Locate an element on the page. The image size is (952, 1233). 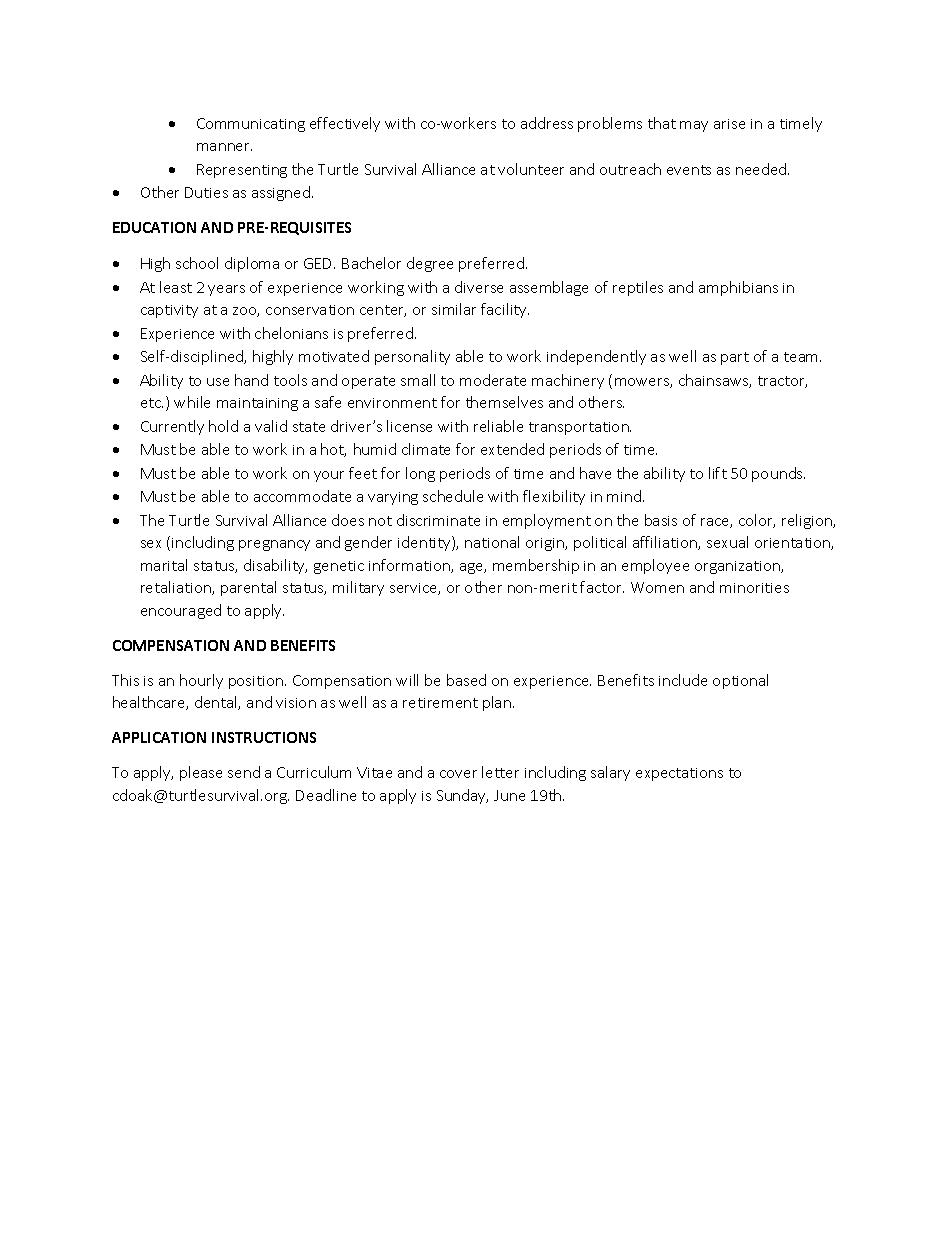
extended is located at coordinates (512, 449).
